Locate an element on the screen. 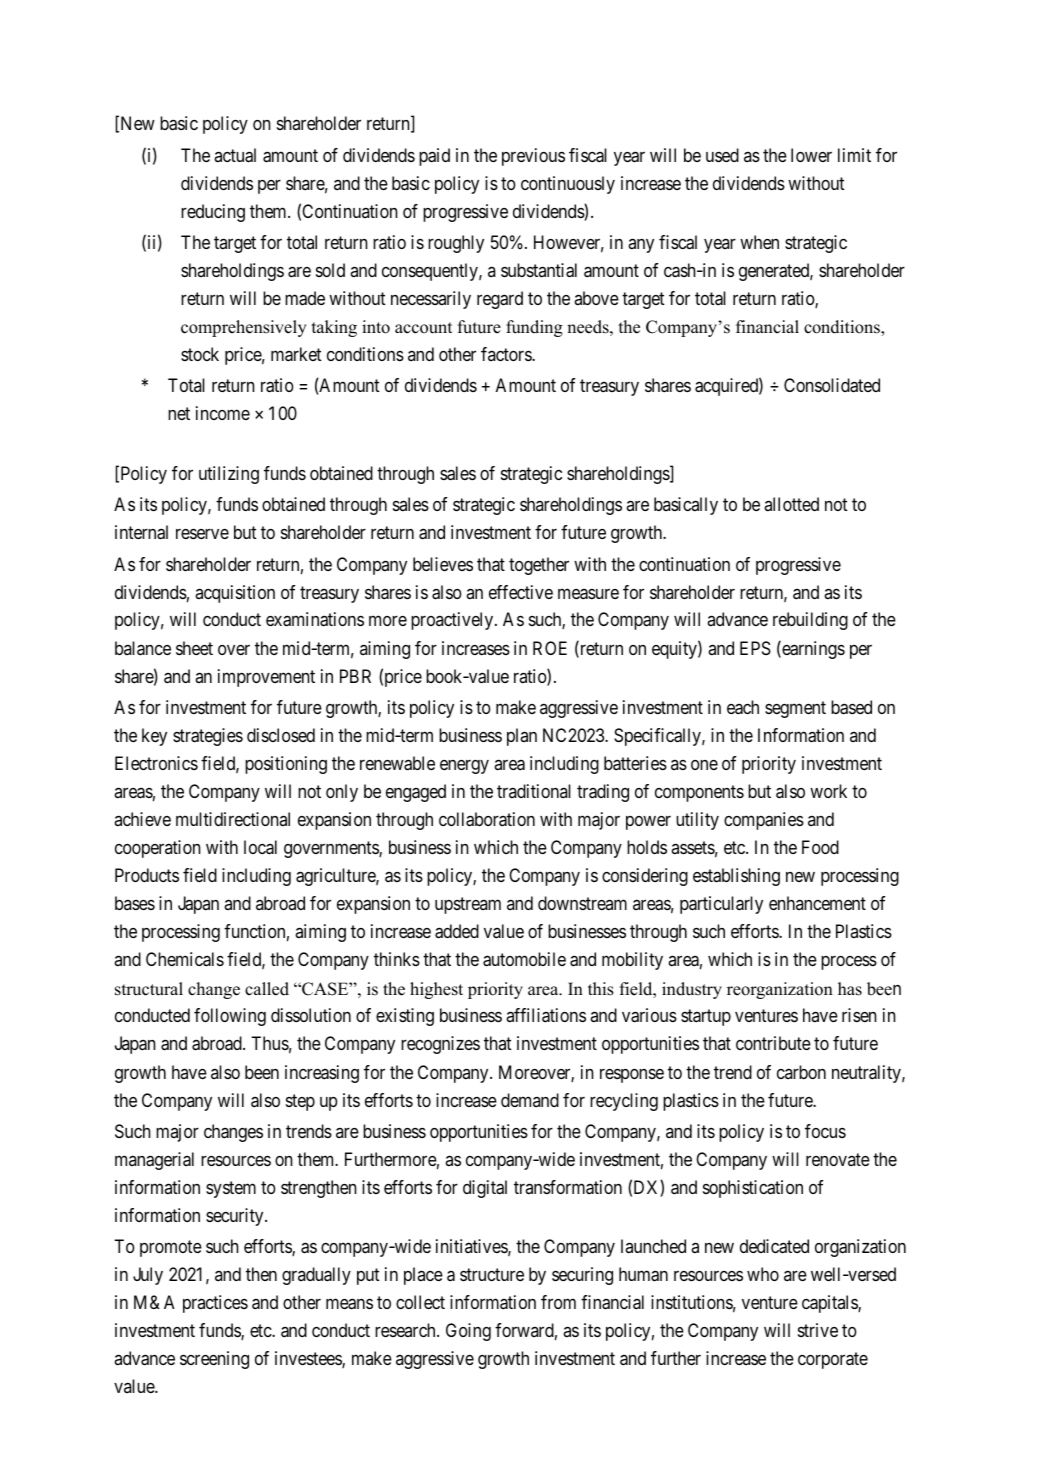 This screenshot has width=1044, height=1477. Going is located at coordinates (468, 1332).
